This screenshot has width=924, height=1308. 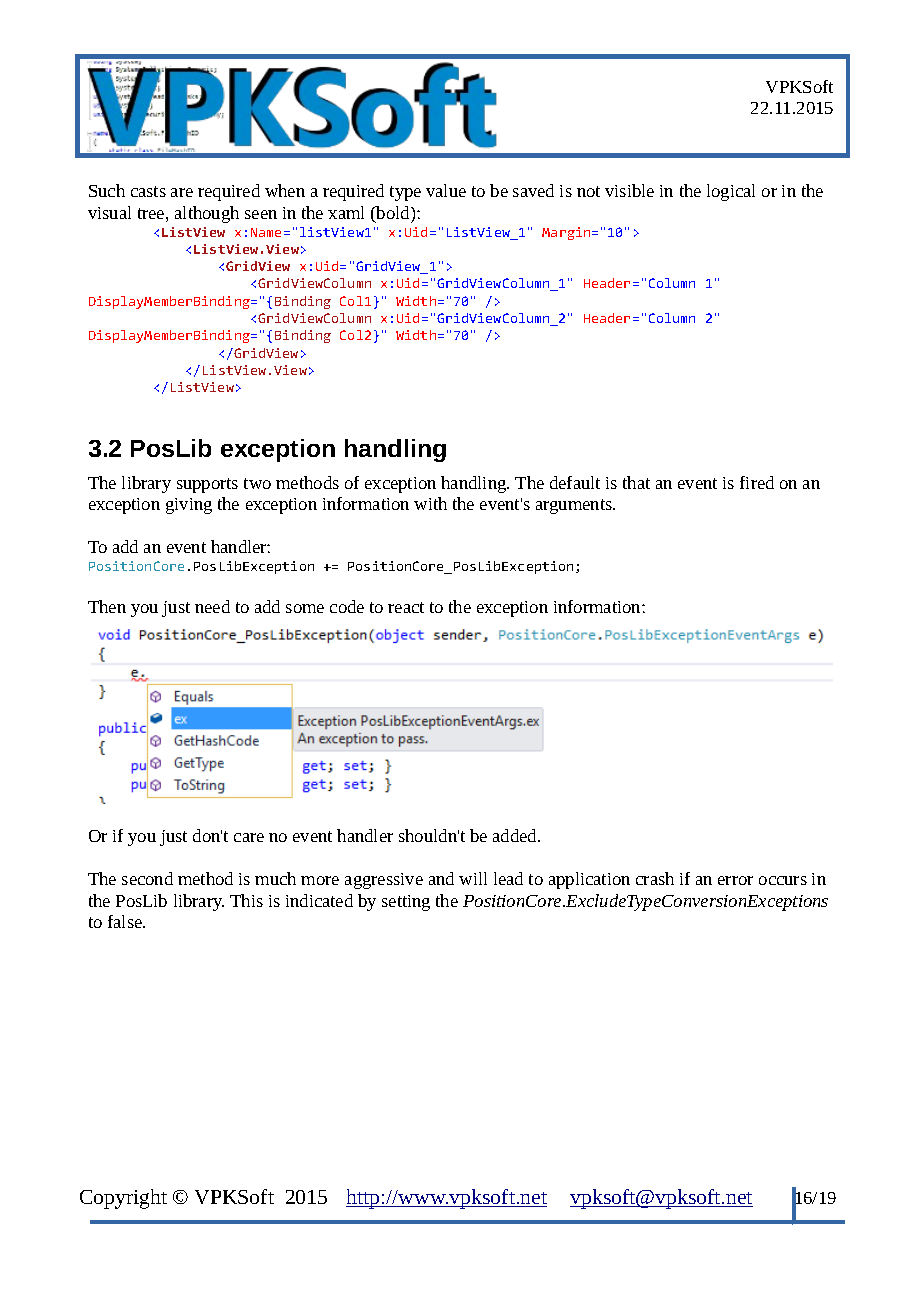 I want to click on with, so click(x=430, y=503).
